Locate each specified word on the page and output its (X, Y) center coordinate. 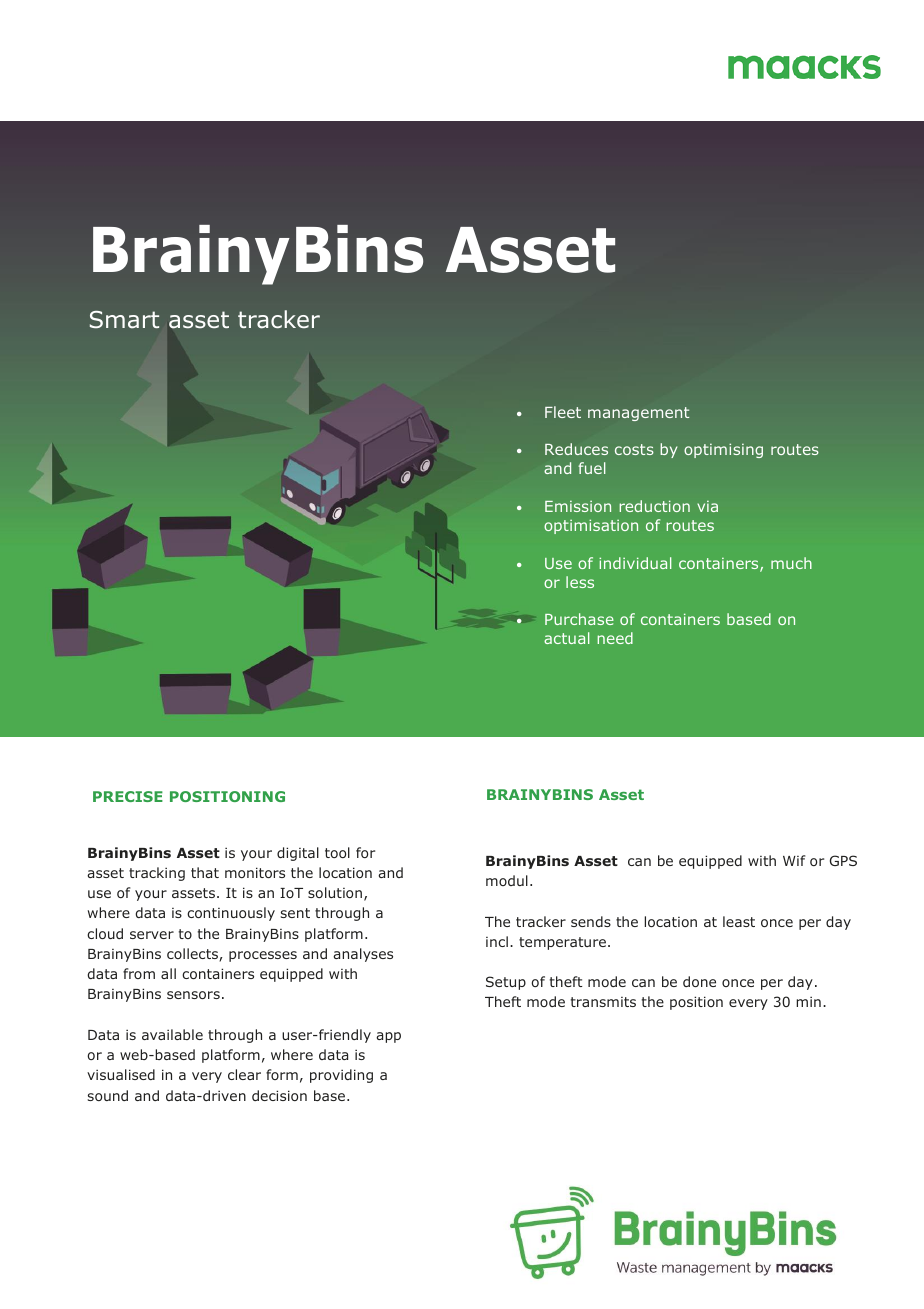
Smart (124, 320)
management (638, 414)
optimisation (591, 526)
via (707, 506)
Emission (578, 506)
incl (497, 941)
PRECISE (128, 796)
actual (566, 638)
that (205, 872)
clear (244, 1074)
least (739, 921)
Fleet (563, 412)
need (615, 638)
